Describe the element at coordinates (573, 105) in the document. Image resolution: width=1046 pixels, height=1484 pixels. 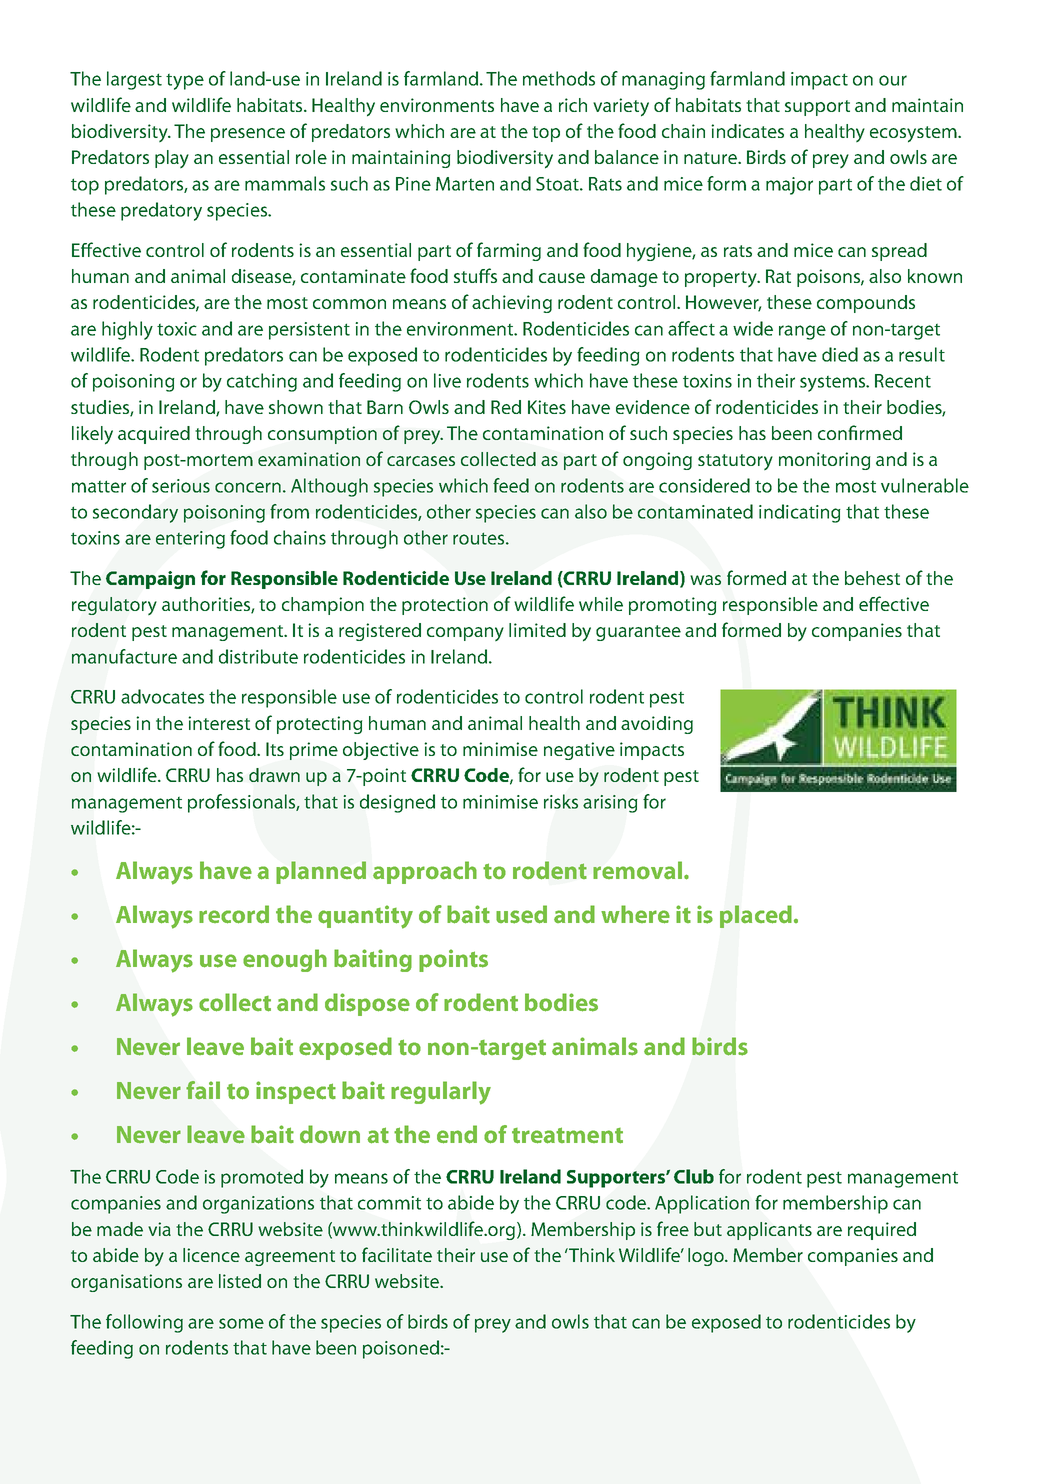
I see `rich` at that location.
